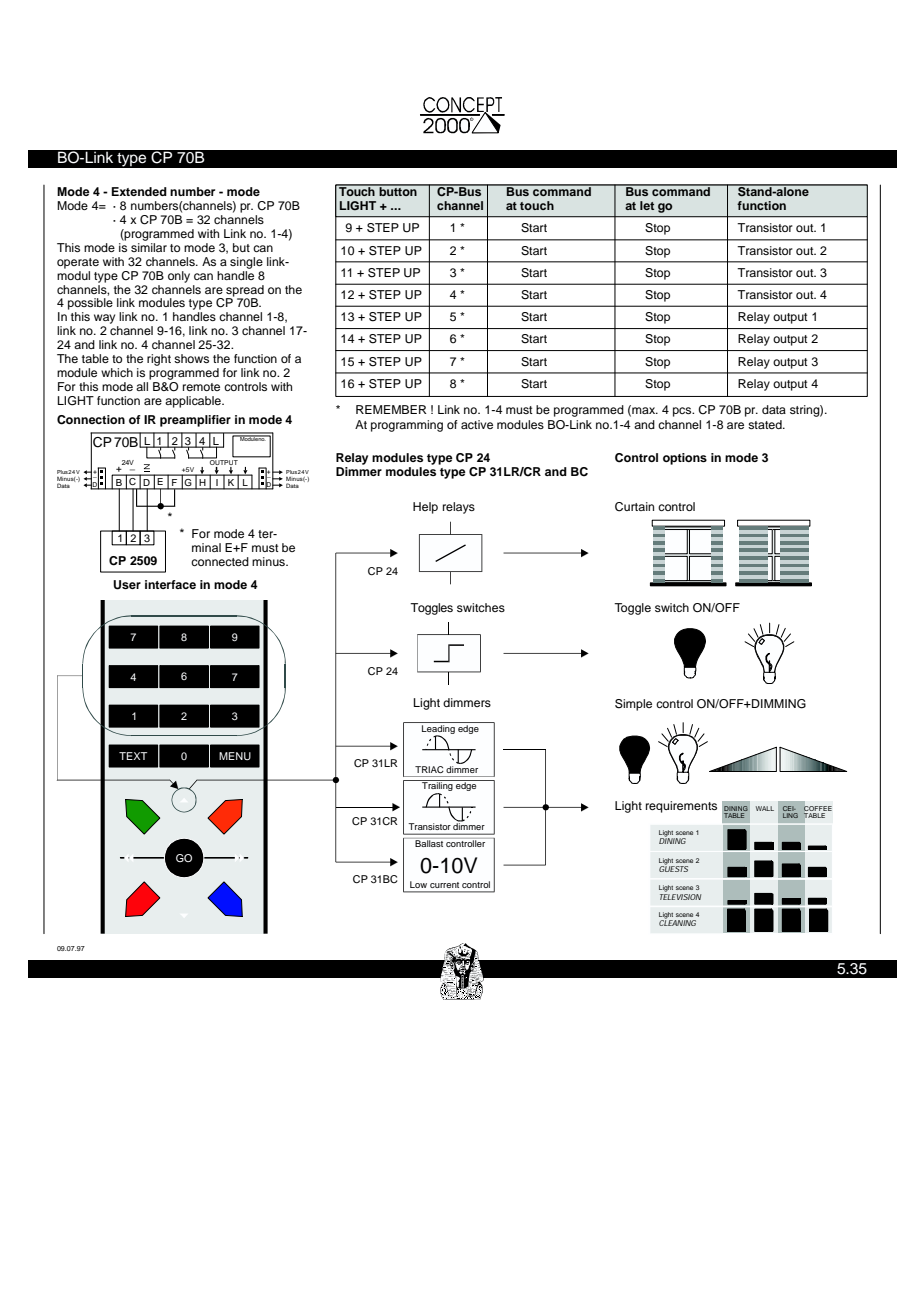 The height and width of the document is (1308, 924). I want to click on similar, so click(149, 246).
